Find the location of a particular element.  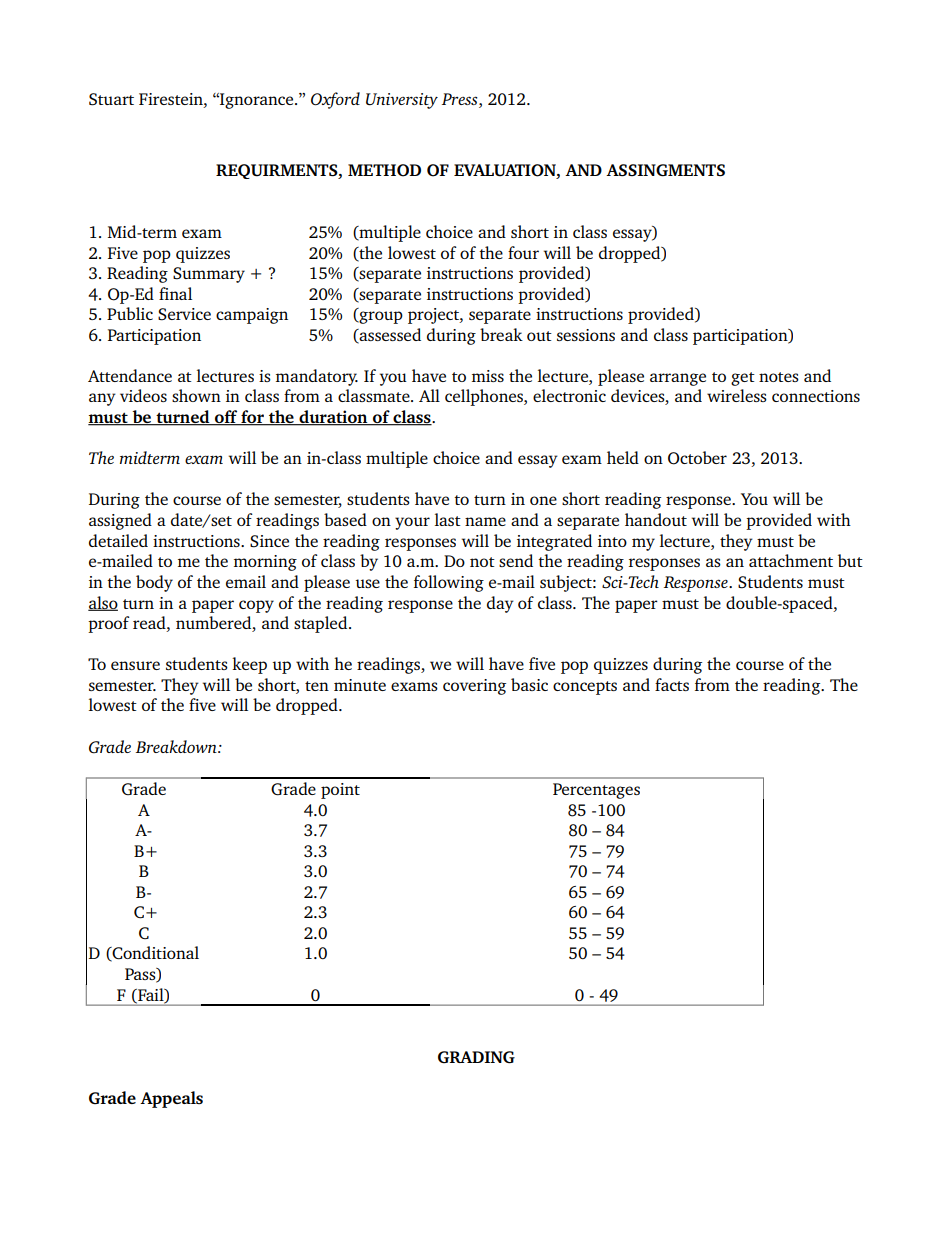

four is located at coordinates (523, 252).
